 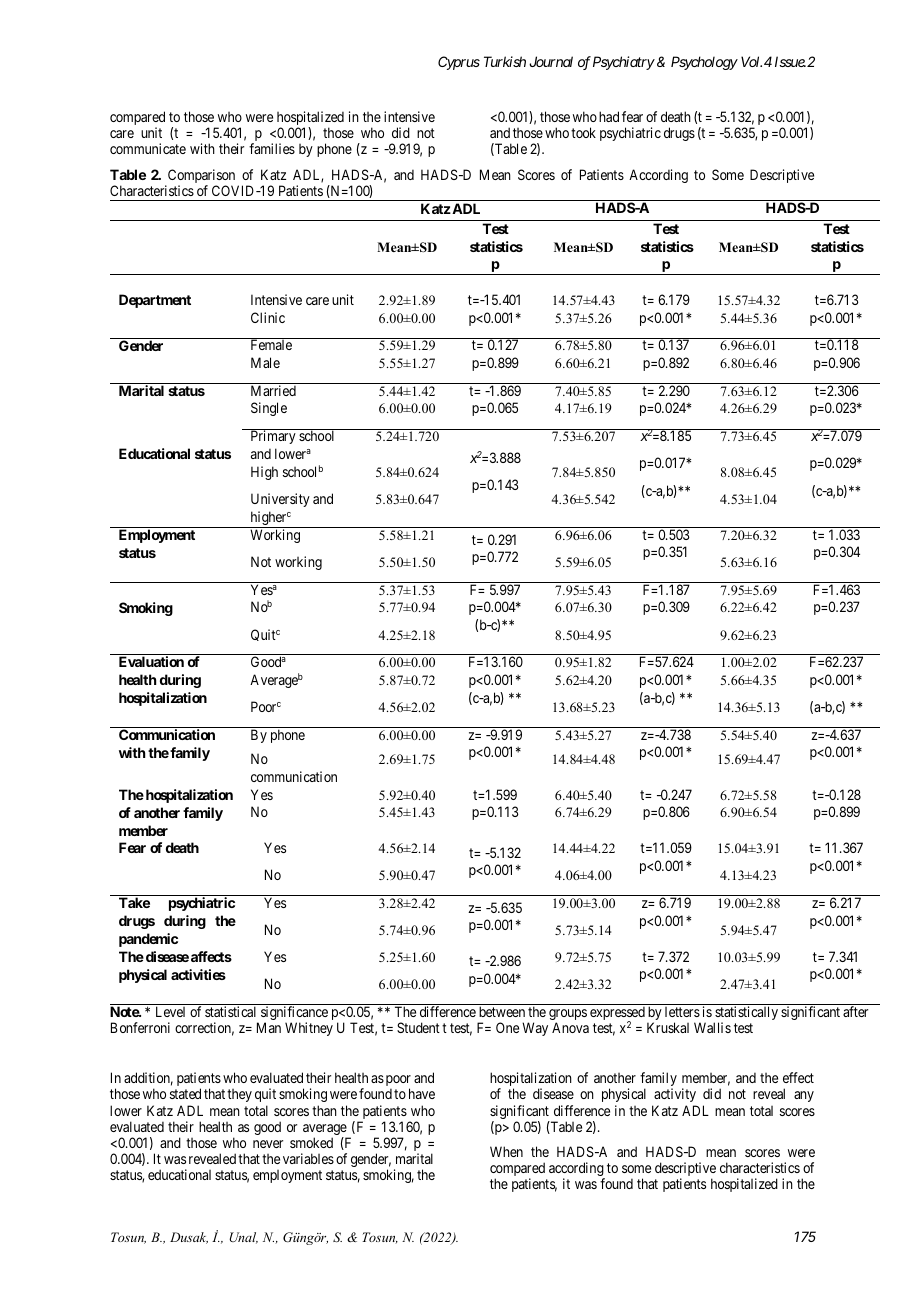 What do you see at coordinates (239, 1095) in the image?
I see `they` at bounding box center [239, 1095].
